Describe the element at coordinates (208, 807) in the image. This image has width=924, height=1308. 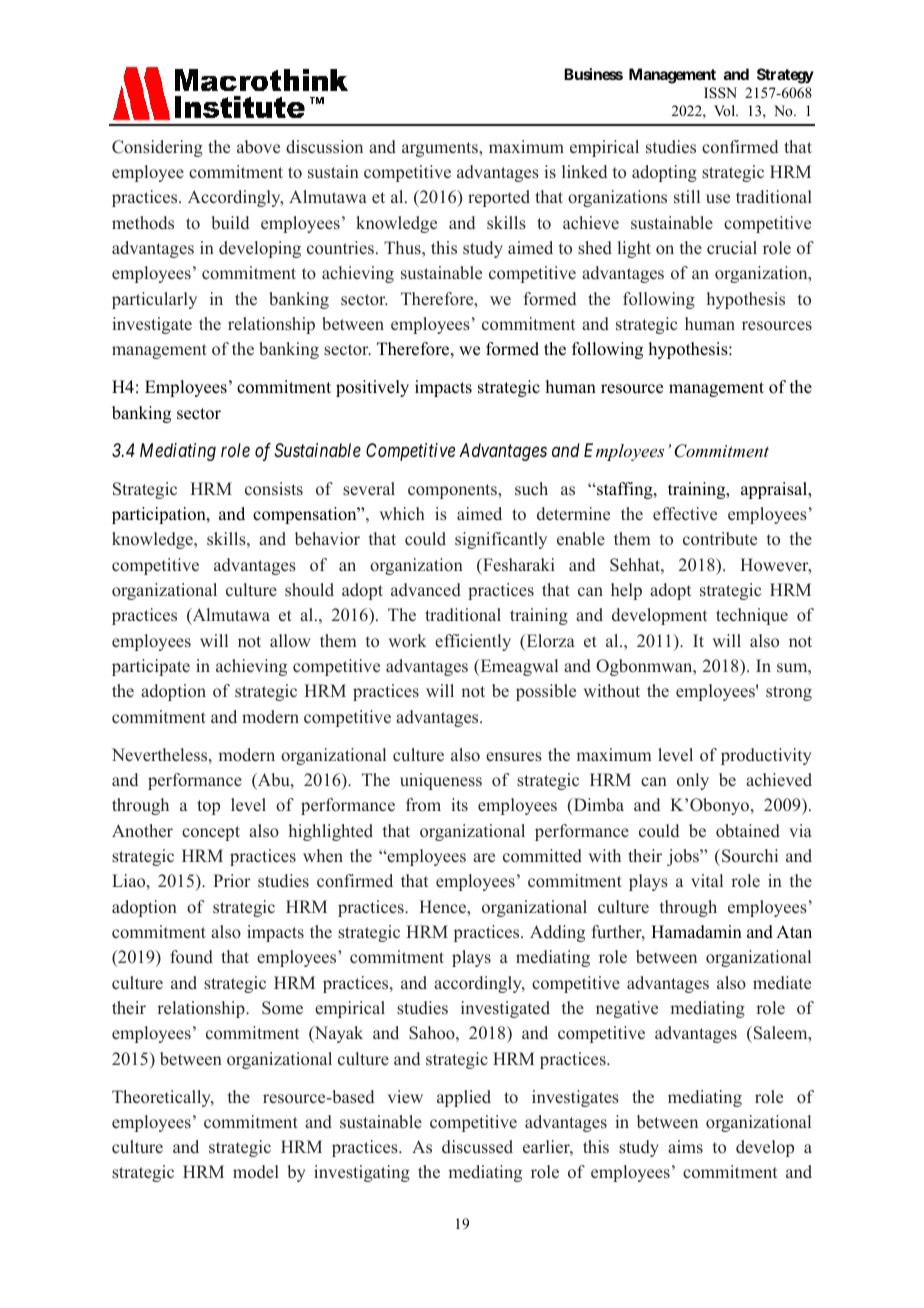
I see `top` at that location.
